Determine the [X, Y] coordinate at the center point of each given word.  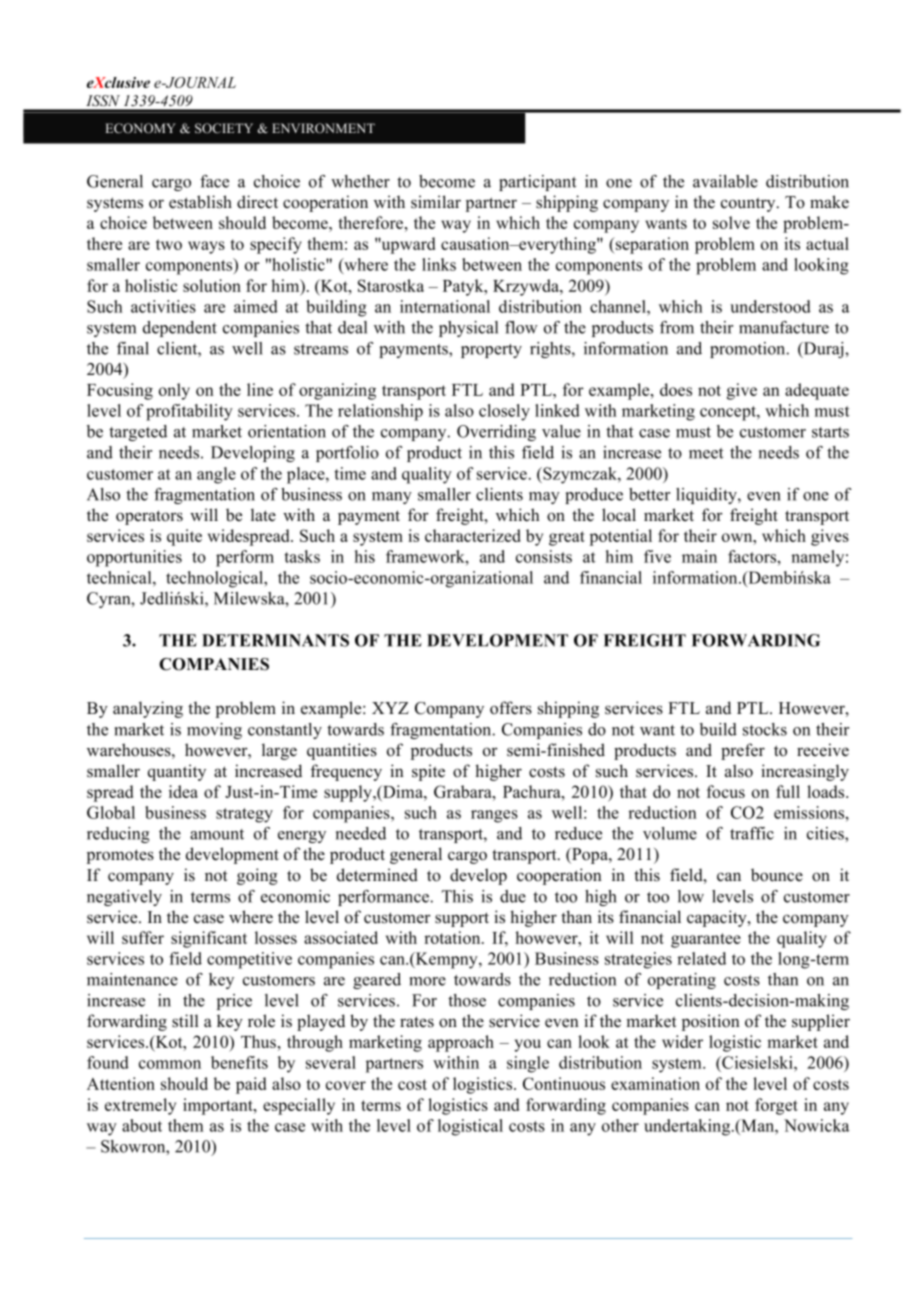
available [725, 181]
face [214, 181]
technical [120, 577]
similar [436, 202]
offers [511, 708]
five [657, 556]
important [219, 1106]
